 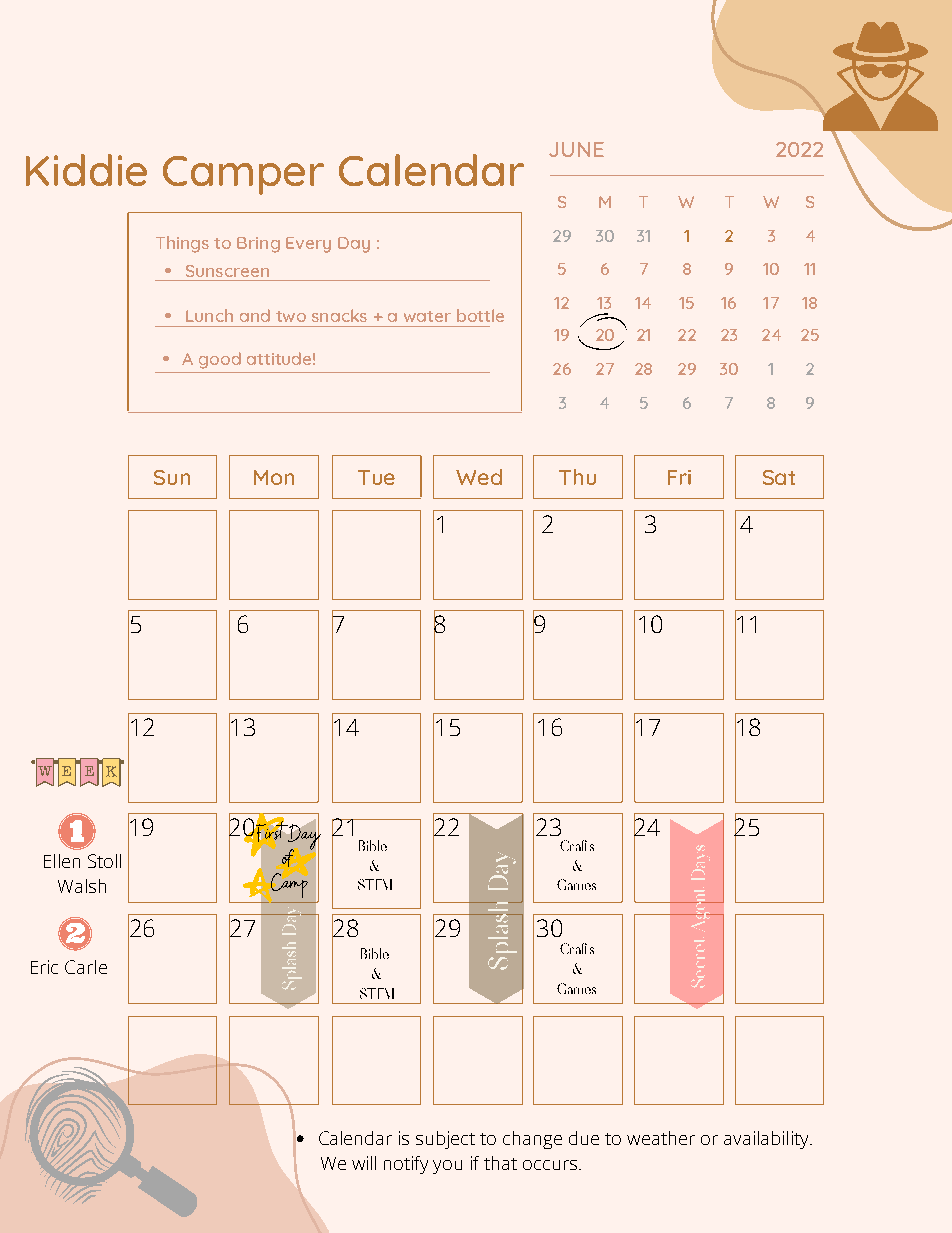 What do you see at coordinates (679, 477) in the screenshot?
I see `Fri` at bounding box center [679, 477].
